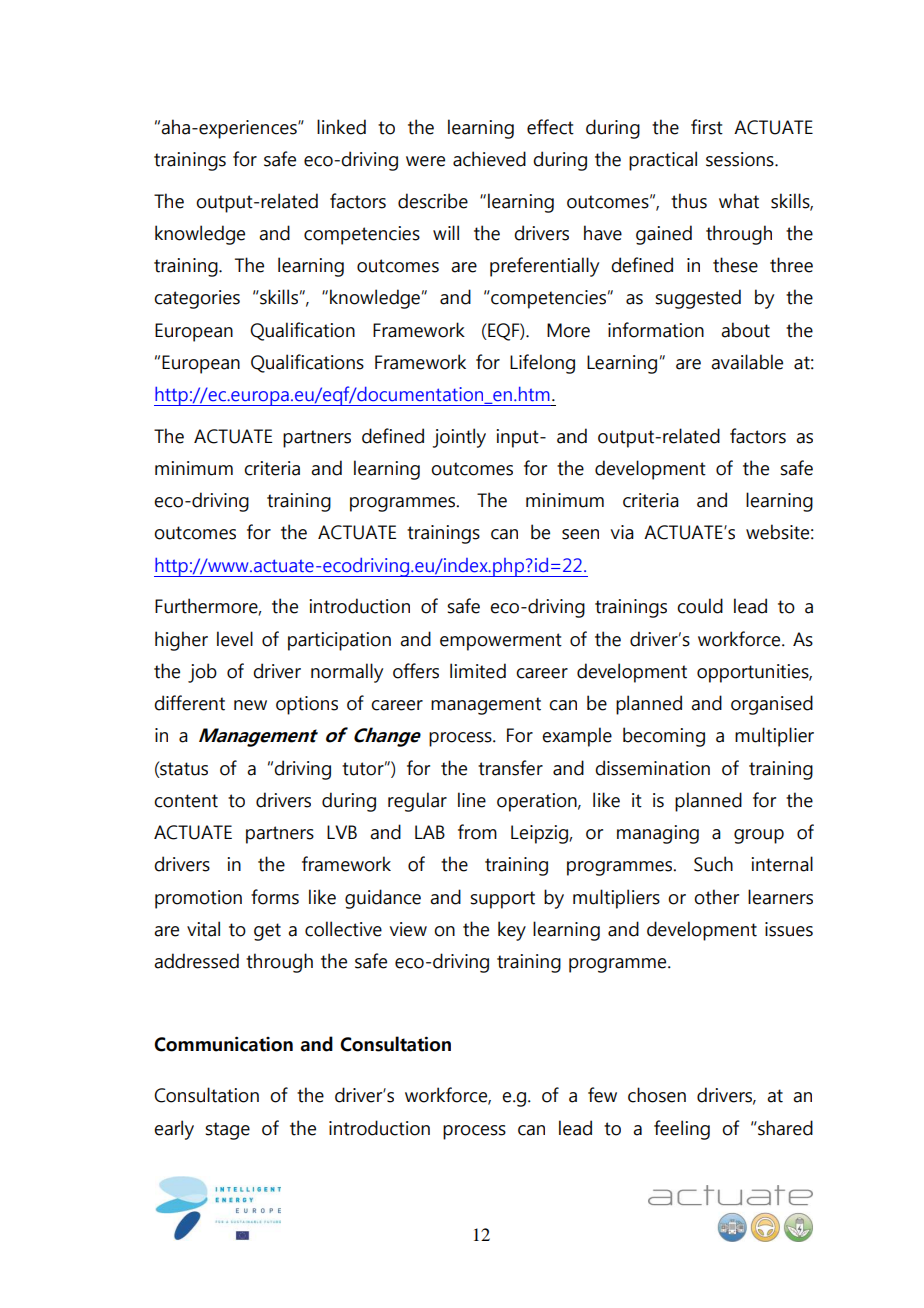 This page has width=924, height=1308. Describe the element at coordinates (602, 1095) in the page. I see `few` at that location.
